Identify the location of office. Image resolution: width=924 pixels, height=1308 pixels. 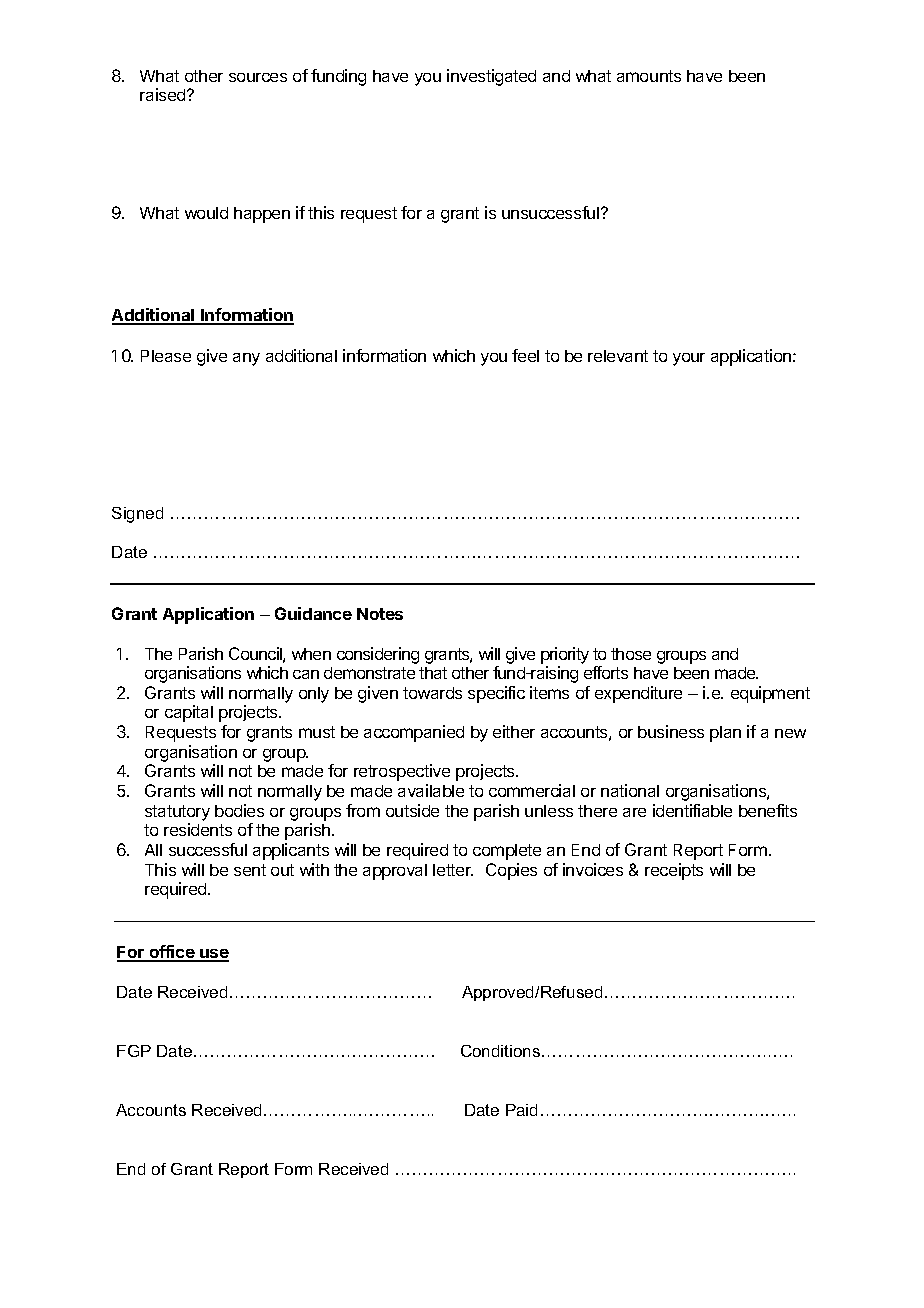
(172, 953).
